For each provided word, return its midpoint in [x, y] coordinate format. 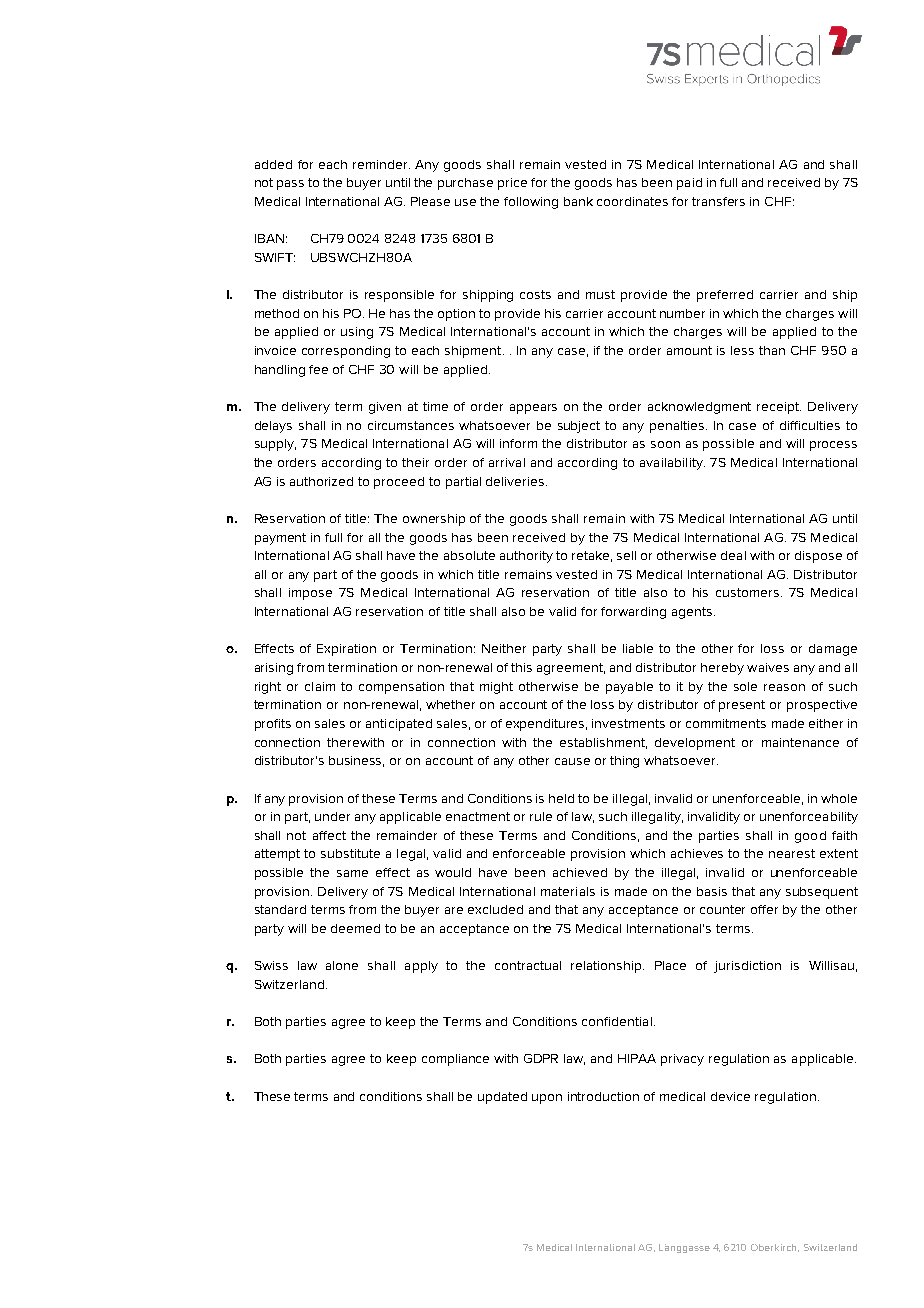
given [385, 408]
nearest [792, 853]
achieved [580, 872]
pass [290, 185]
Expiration [346, 650]
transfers [718, 201]
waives [768, 667]
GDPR [541, 1058]
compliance [455, 1060]
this [521, 667]
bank [578, 201]
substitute [350, 853]
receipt [779, 408]
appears [533, 409]
